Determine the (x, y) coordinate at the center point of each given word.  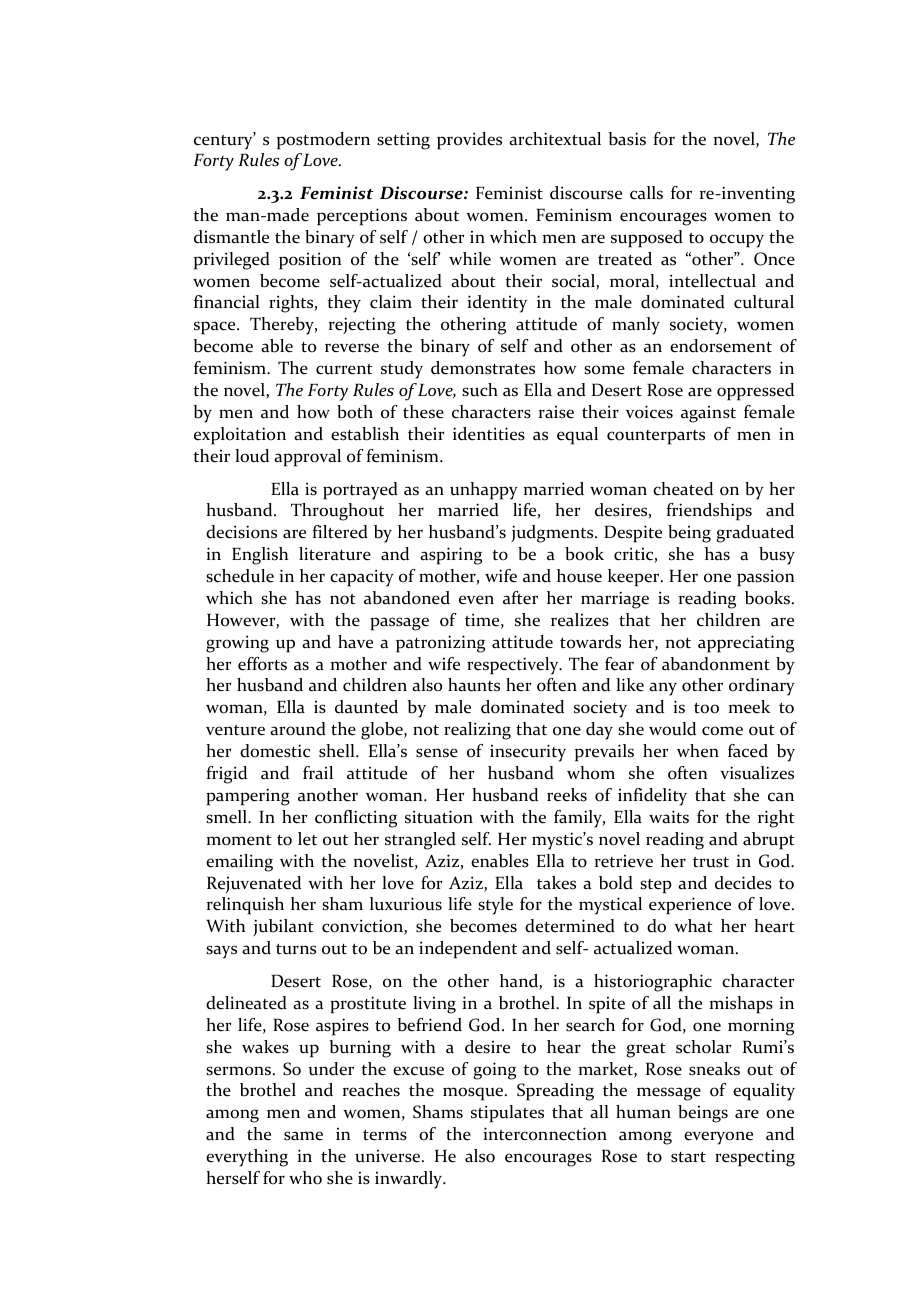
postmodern (323, 141)
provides (469, 141)
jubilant (283, 927)
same (303, 1136)
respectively (514, 666)
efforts (262, 664)
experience (690, 906)
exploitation (240, 436)
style (495, 906)
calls (646, 193)
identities (489, 434)
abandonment (716, 664)
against (708, 414)
